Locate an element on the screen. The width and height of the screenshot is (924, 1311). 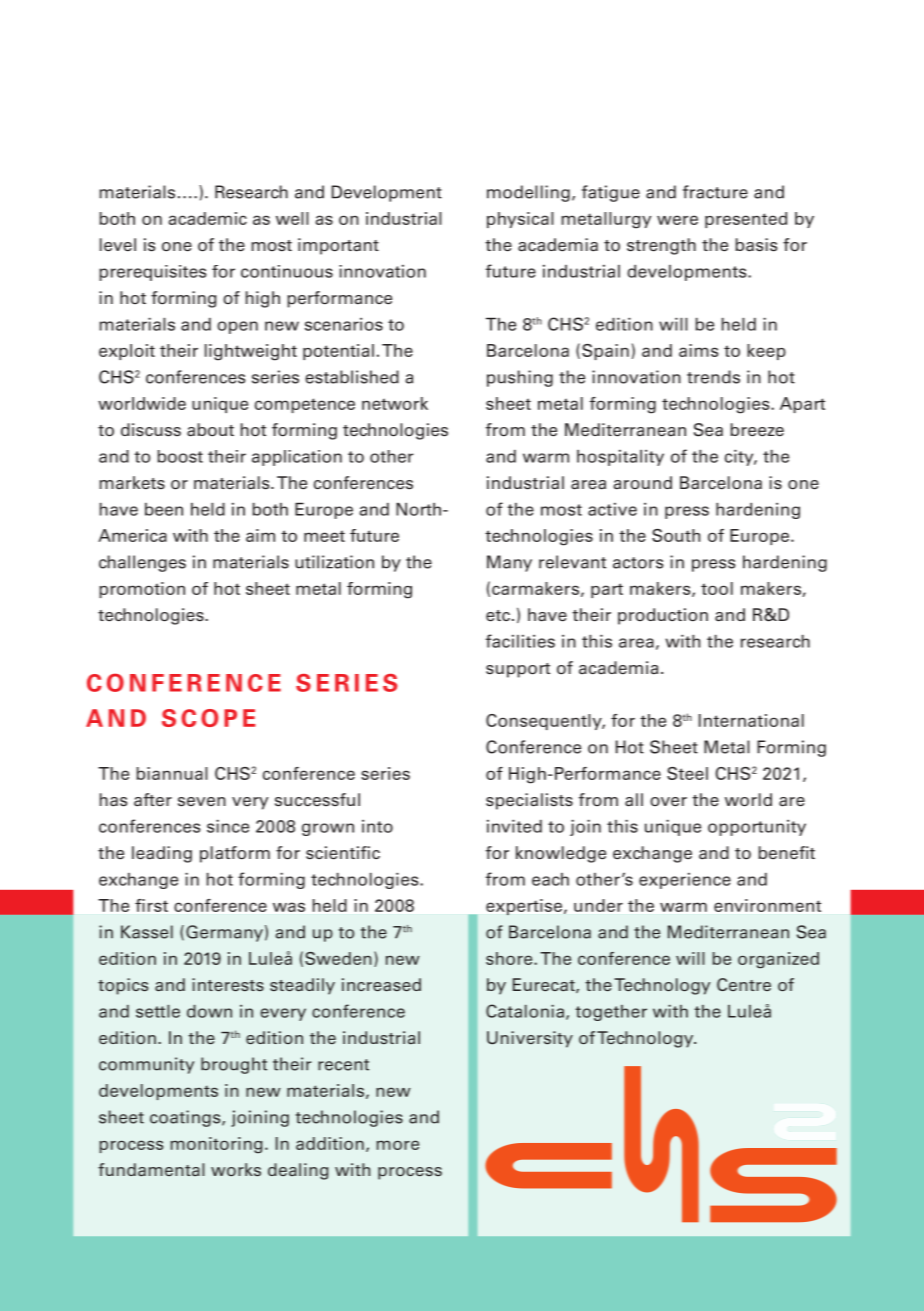
academic is located at coordinates (207, 218).
